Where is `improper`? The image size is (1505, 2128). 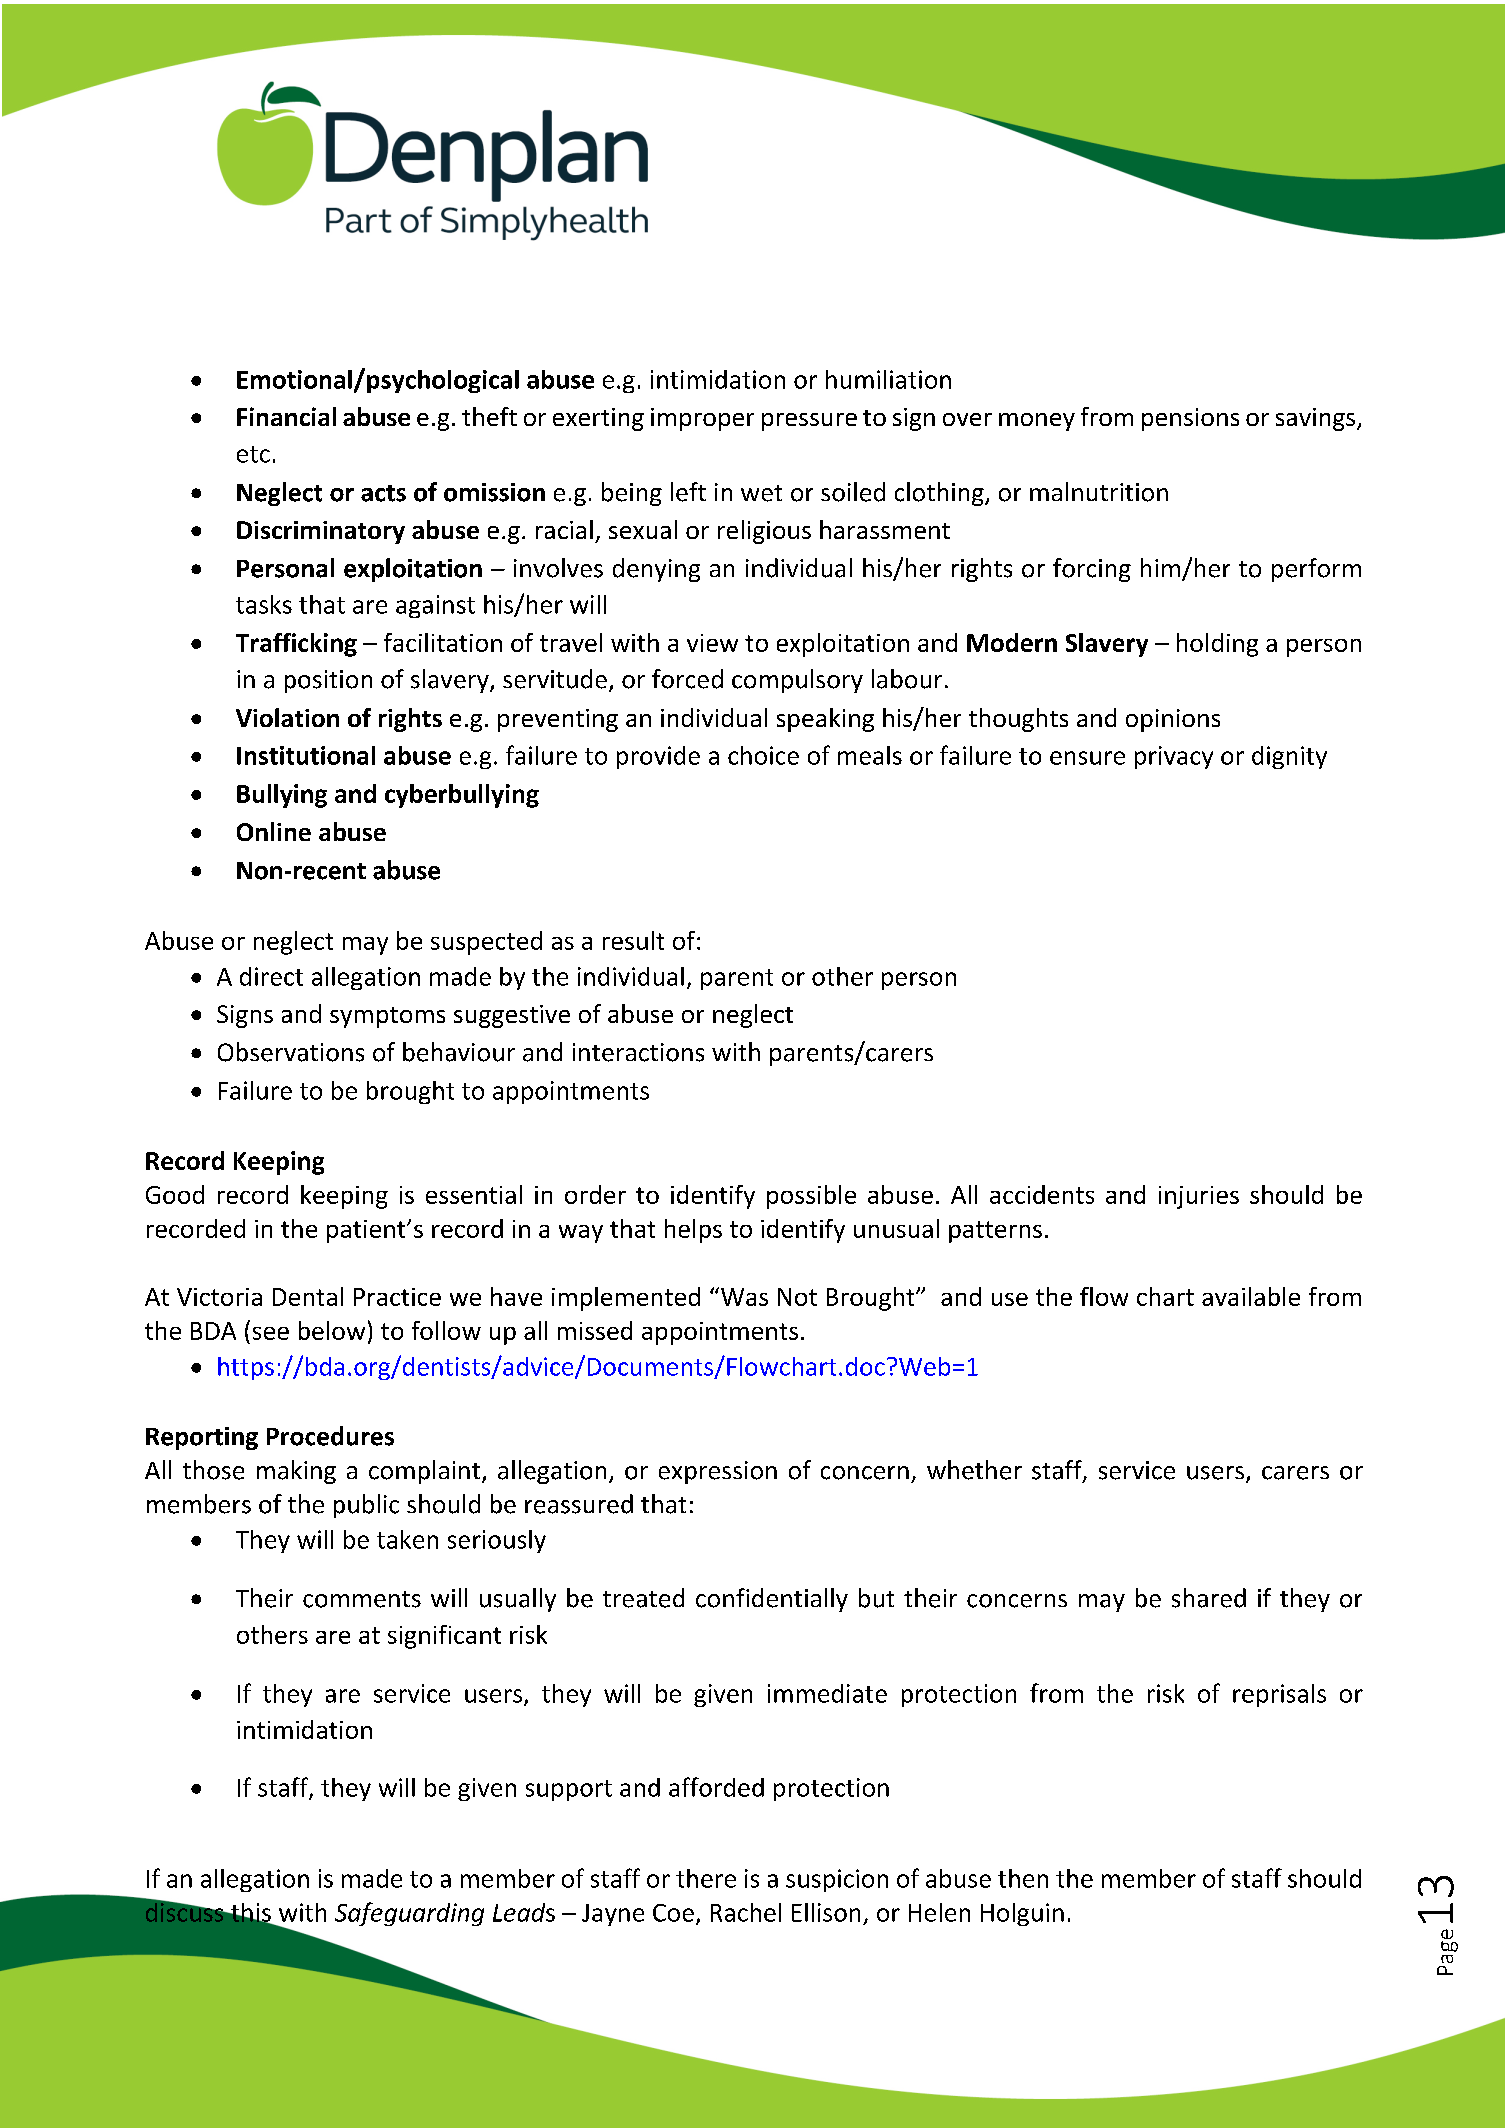 improper is located at coordinates (702, 419).
